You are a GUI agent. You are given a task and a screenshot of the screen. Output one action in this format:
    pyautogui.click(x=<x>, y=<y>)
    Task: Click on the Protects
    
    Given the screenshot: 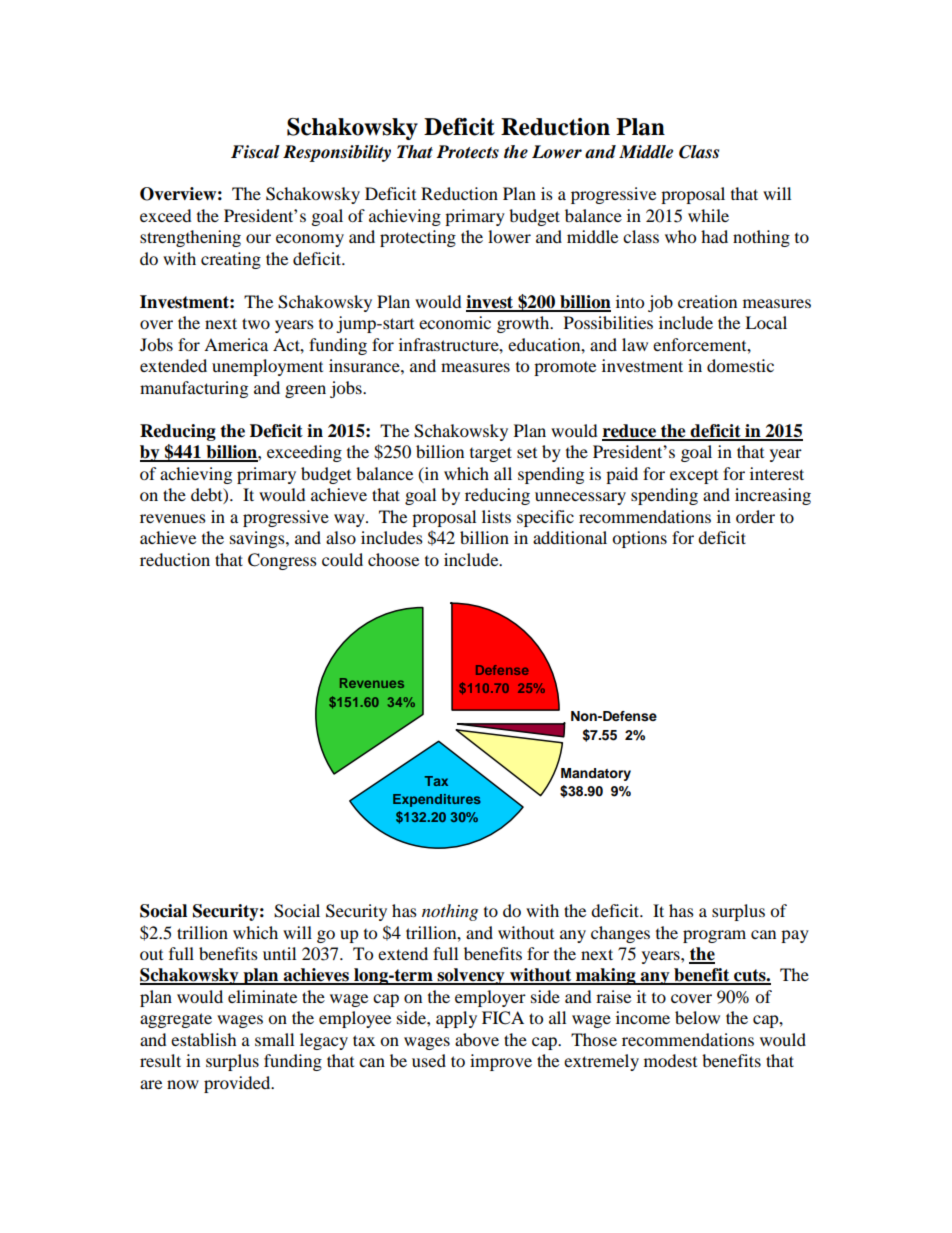 What is the action you would take?
    pyautogui.click(x=467, y=152)
